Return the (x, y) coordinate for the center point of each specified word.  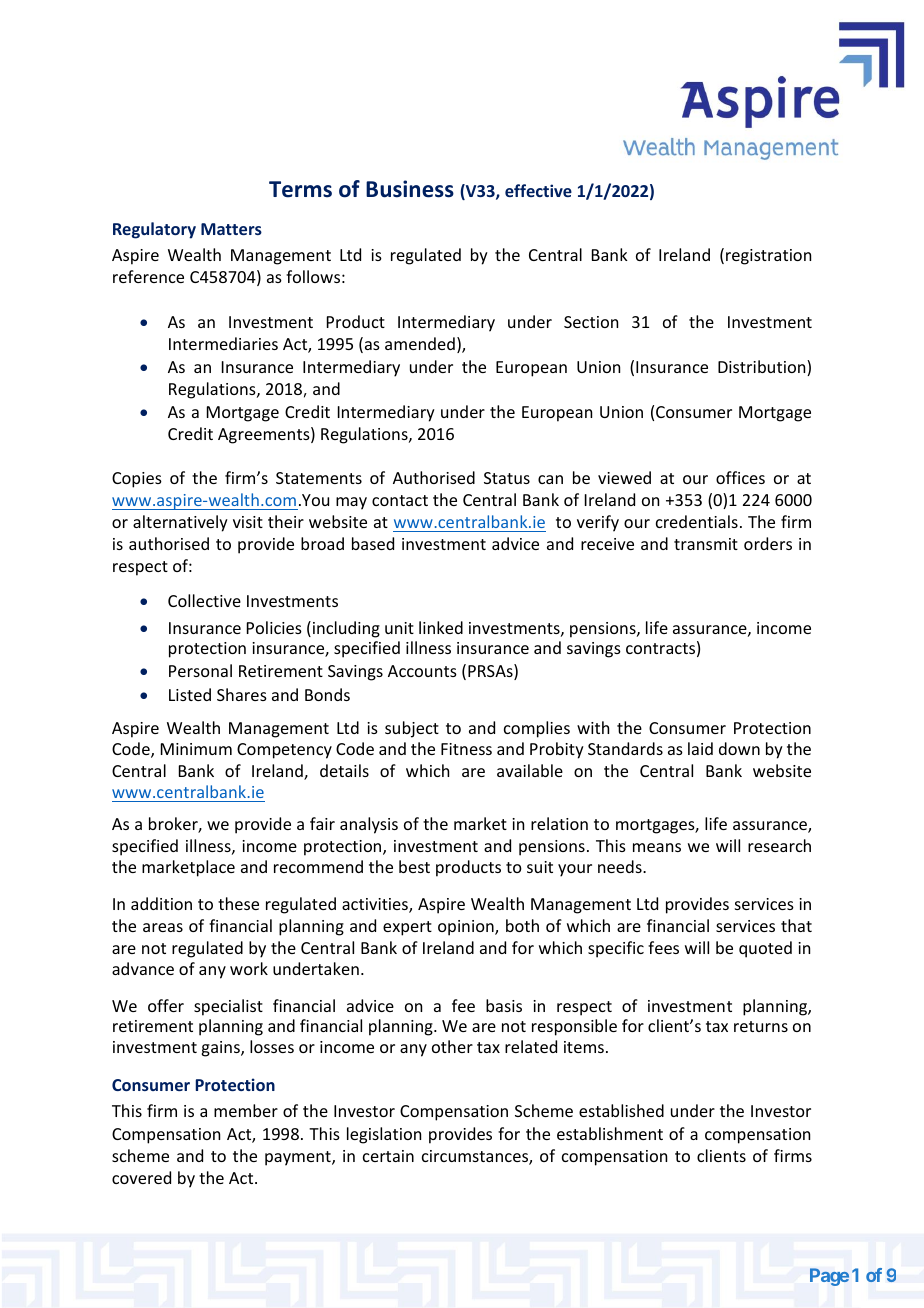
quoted (765, 949)
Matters (231, 229)
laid (700, 748)
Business (410, 189)
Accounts (422, 671)
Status (507, 478)
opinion (467, 928)
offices (740, 477)
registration (768, 257)
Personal (200, 670)
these (238, 903)
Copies (137, 480)
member (246, 1110)
